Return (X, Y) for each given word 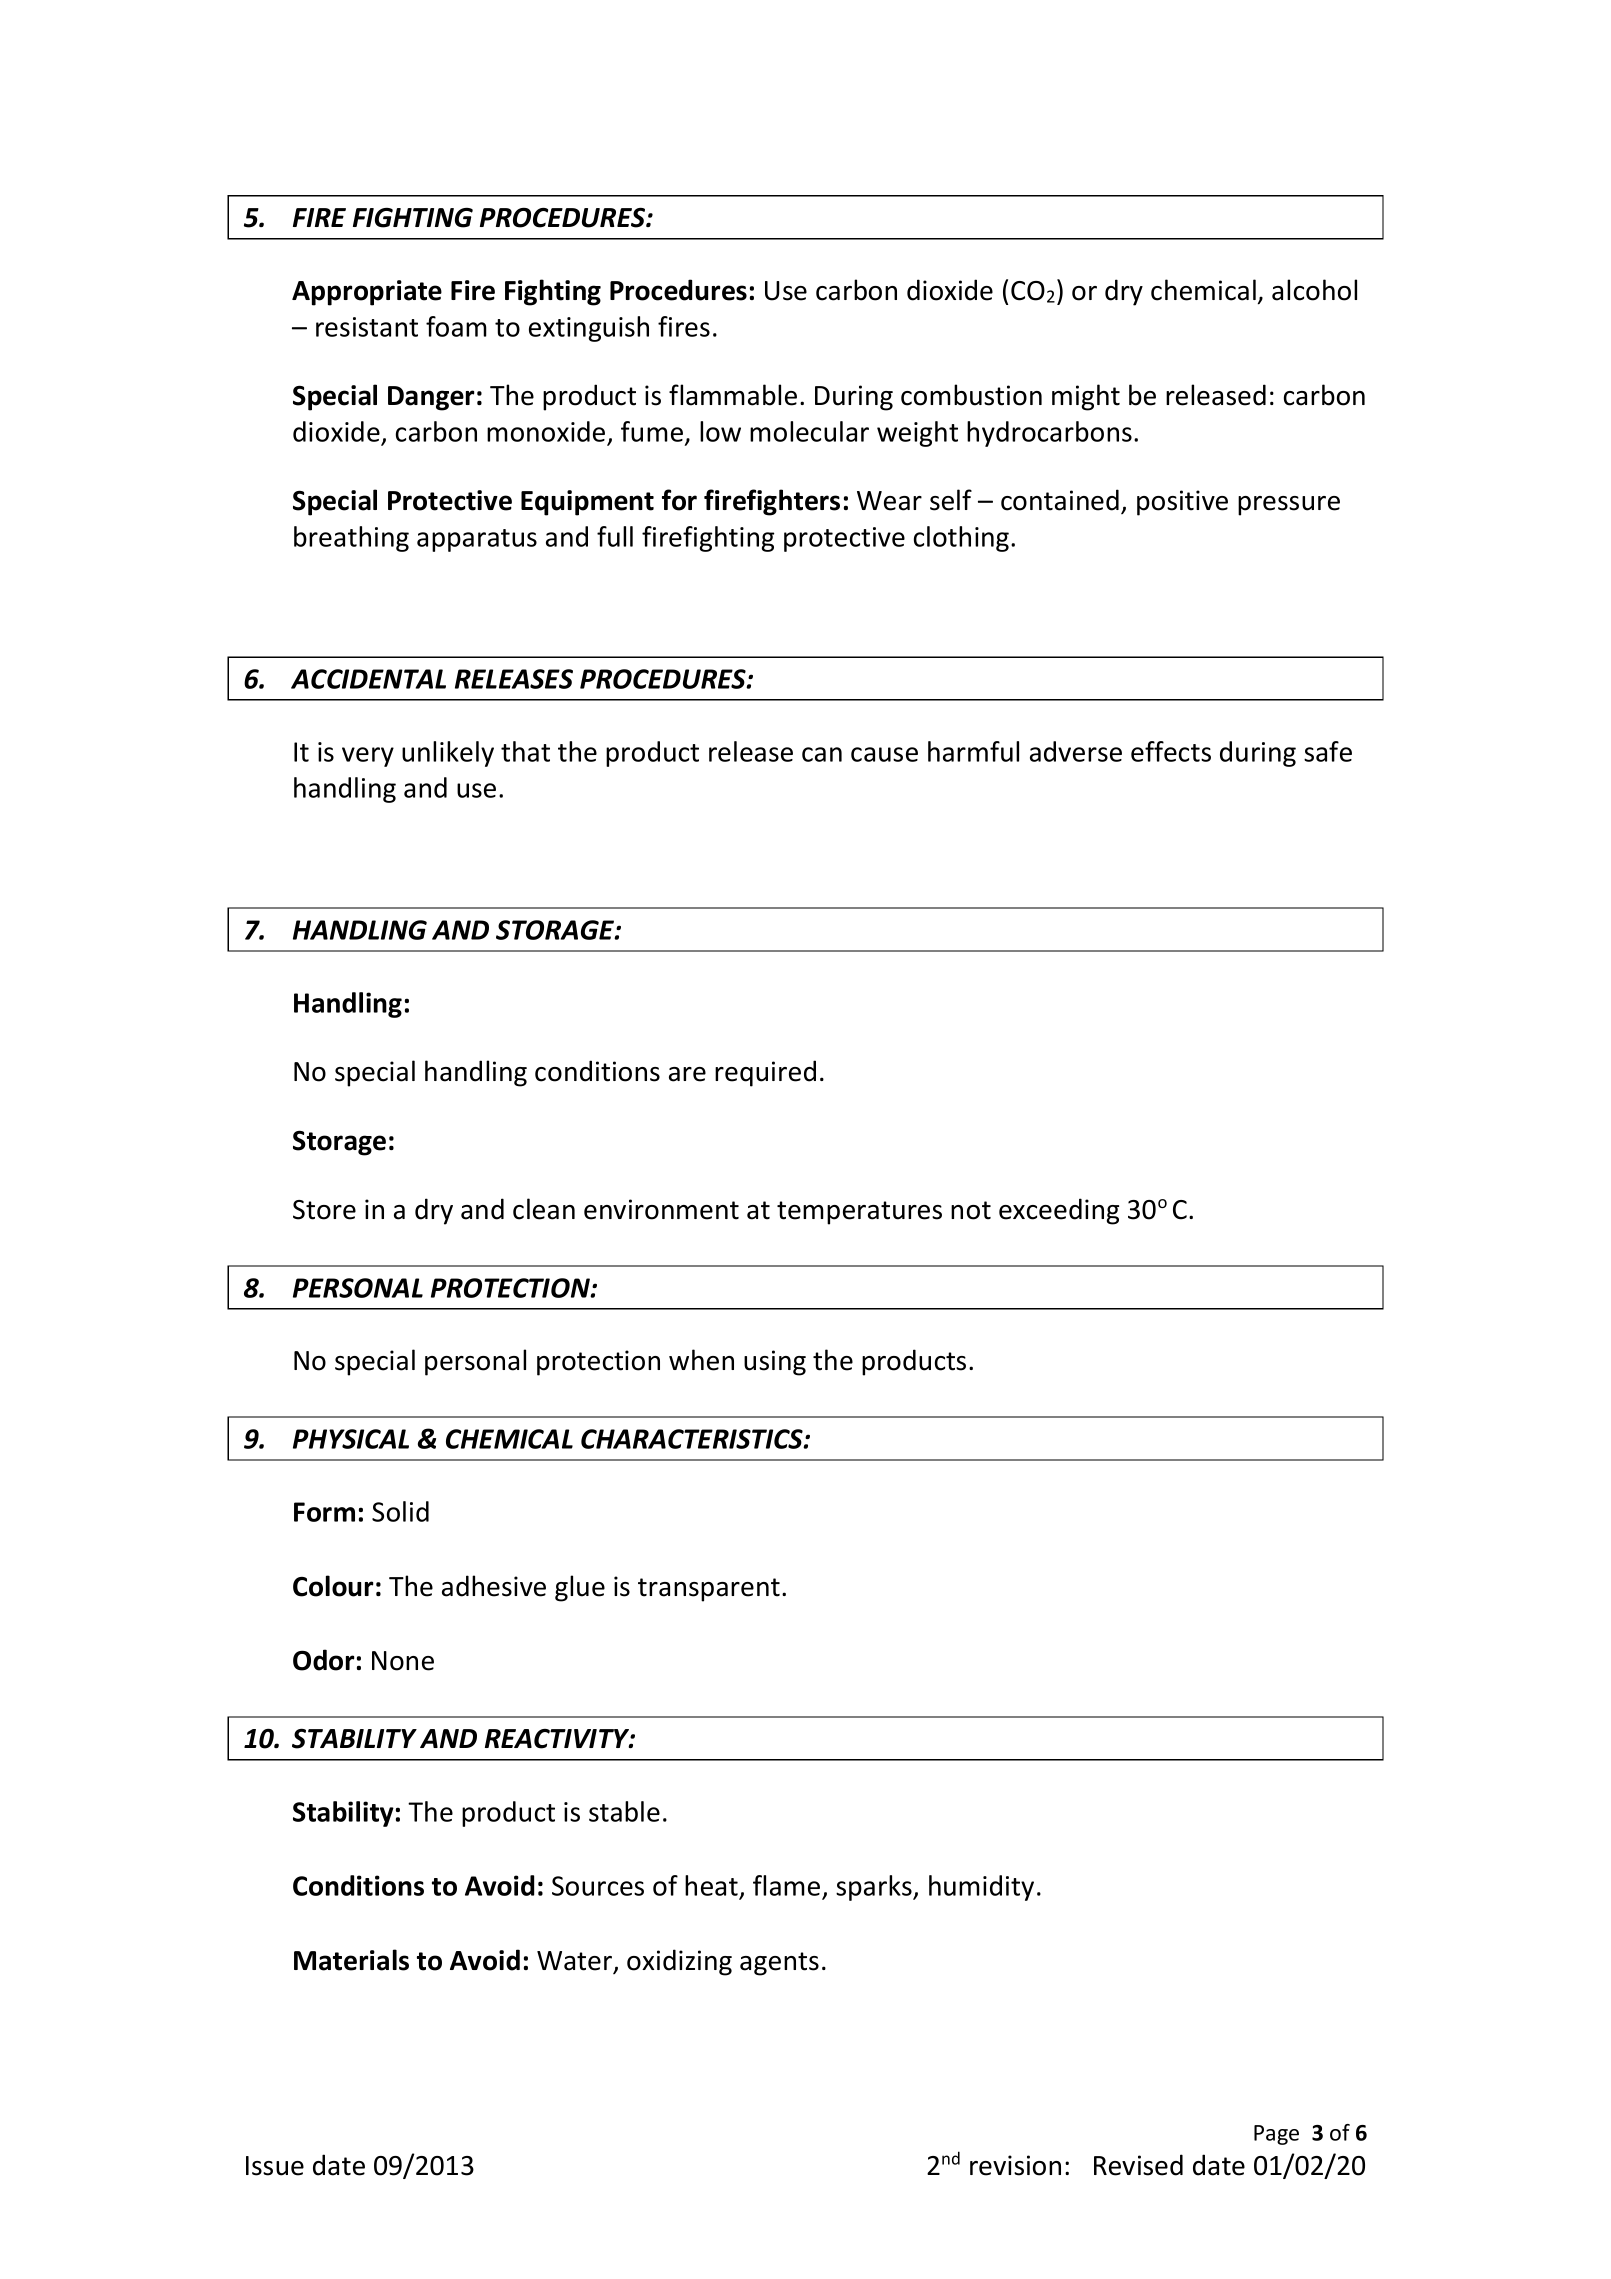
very (368, 757)
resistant (367, 327)
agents (779, 1964)
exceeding (1059, 1211)
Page (1276, 2135)
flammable (733, 395)
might (1086, 397)
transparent (709, 1590)
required (765, 1073)
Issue (275, 2166)
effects (1171, 751)
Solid (400, 1511)
